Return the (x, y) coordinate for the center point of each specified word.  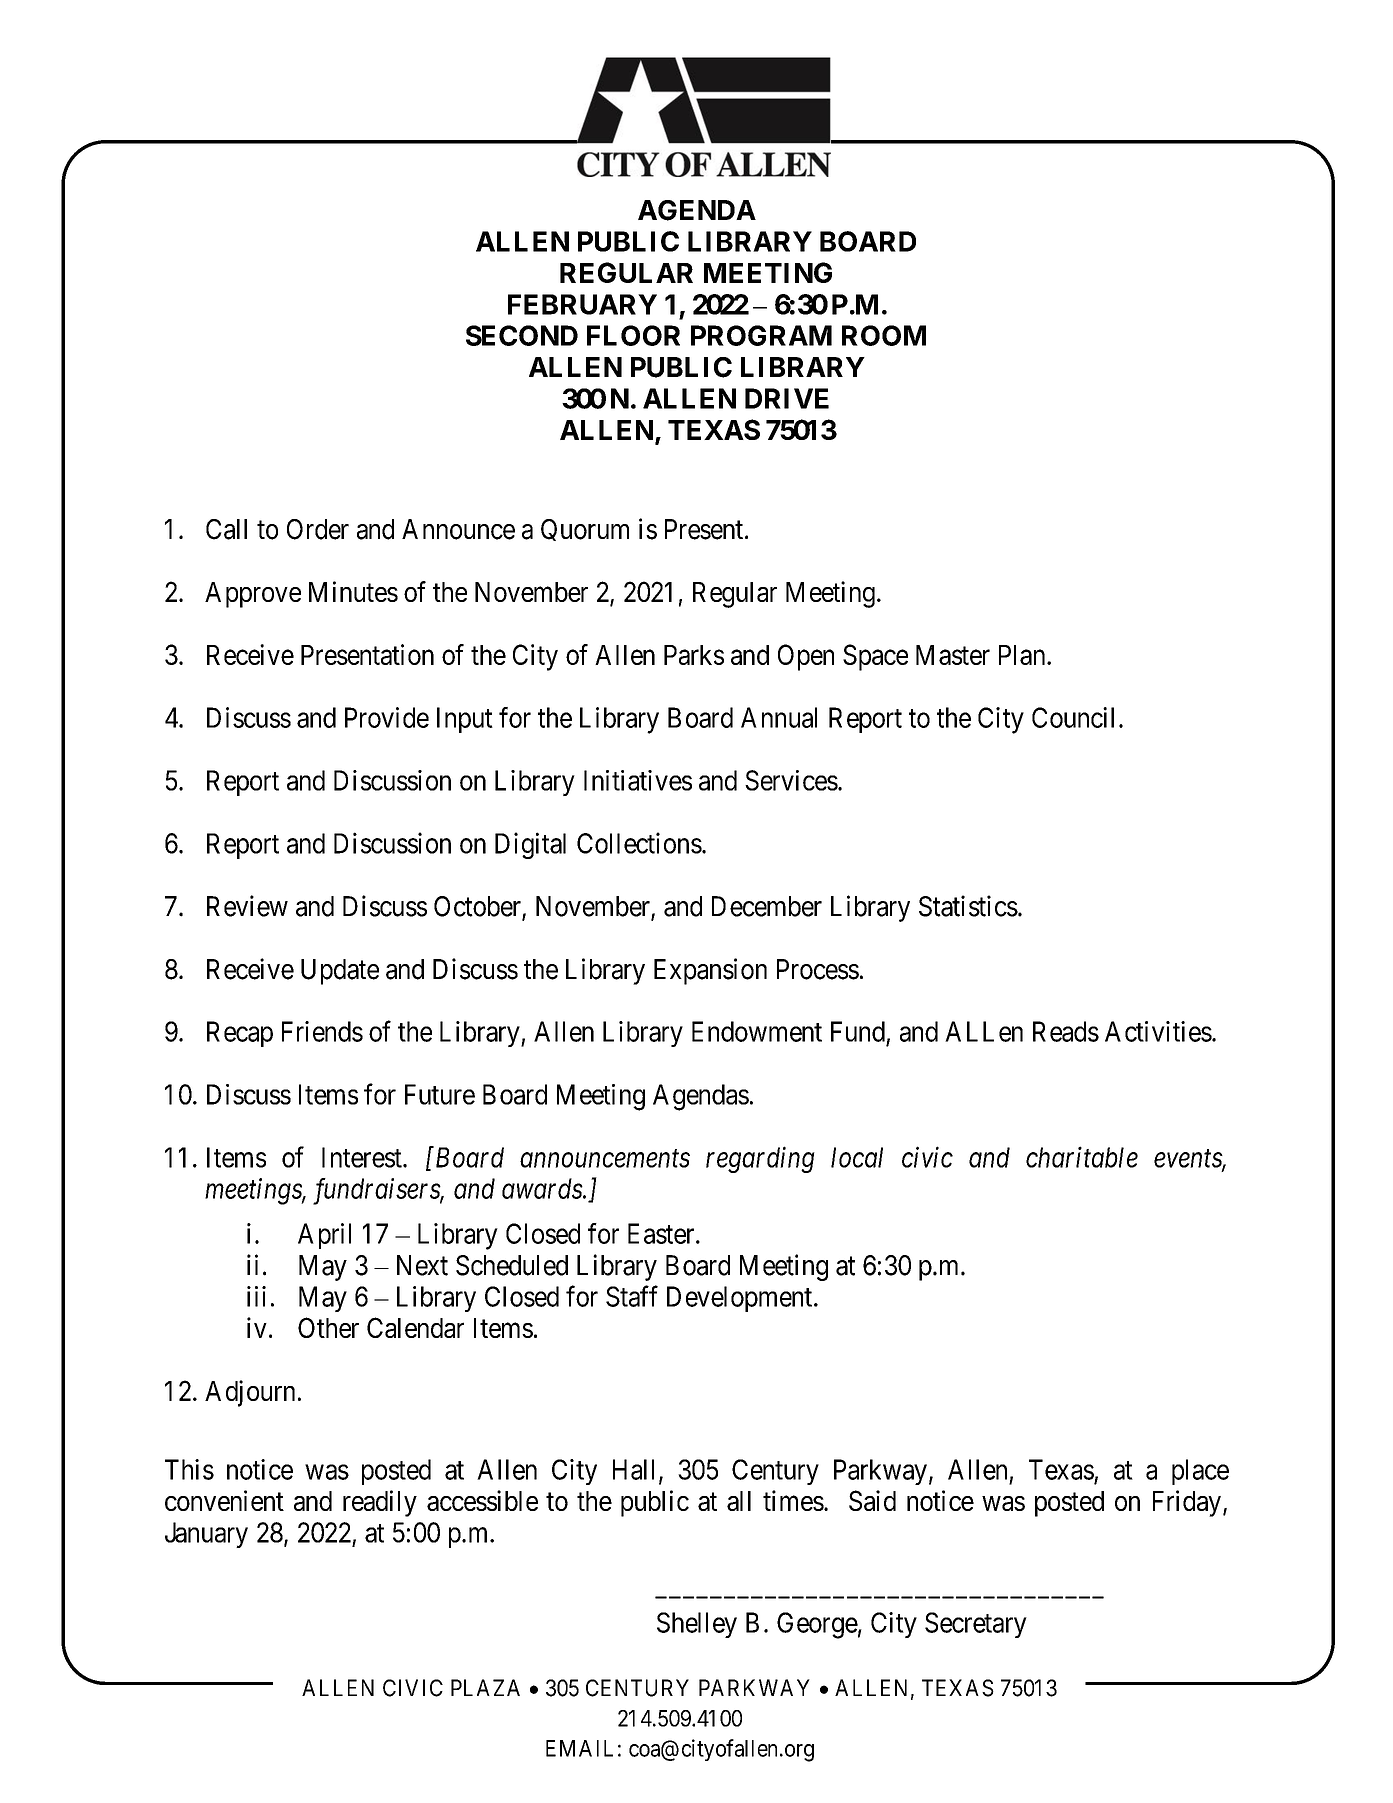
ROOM (884, 335)
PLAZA (485, 1687)
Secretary (976, 1625)
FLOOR (633, 335)
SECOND (522, 335)
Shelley (697, 1625)
